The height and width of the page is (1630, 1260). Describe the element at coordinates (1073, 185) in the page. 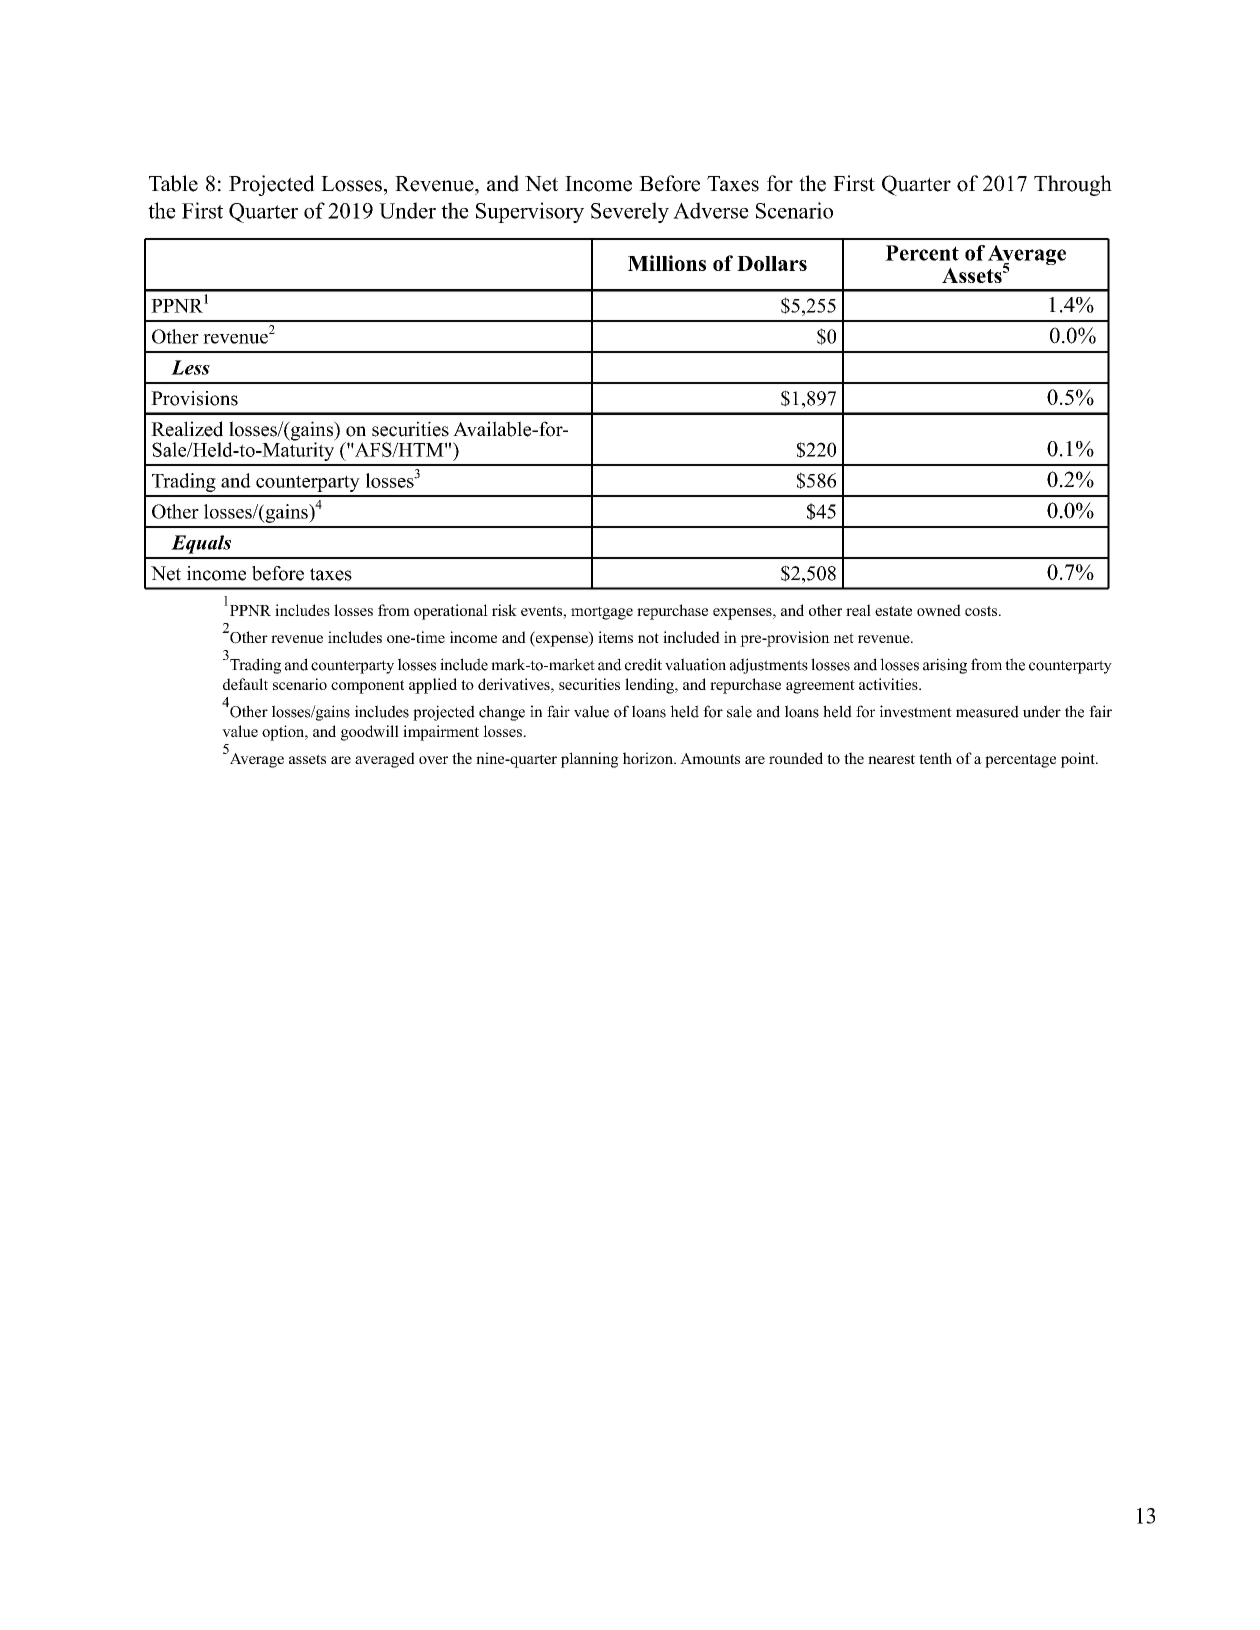

I see `Through` at that location.
